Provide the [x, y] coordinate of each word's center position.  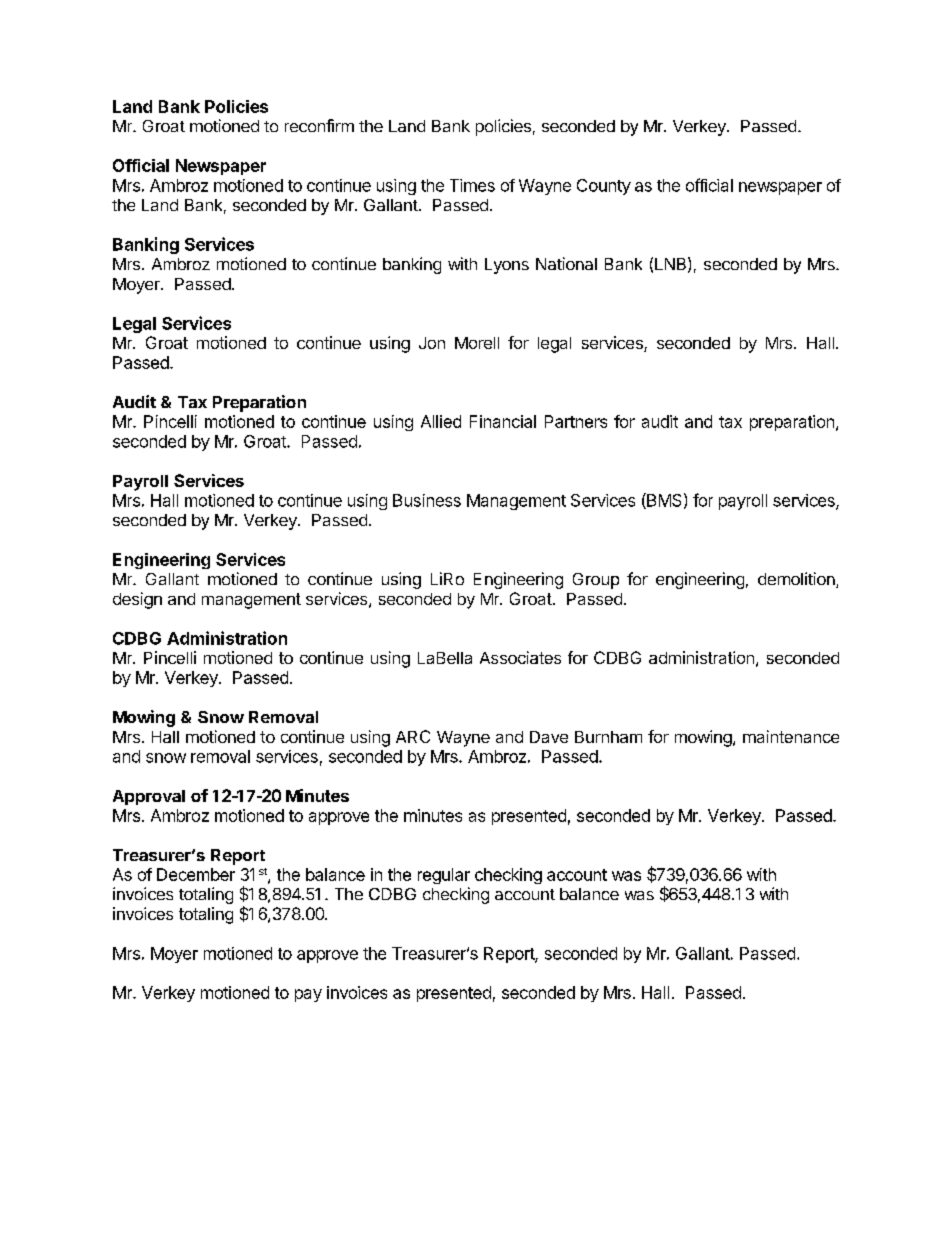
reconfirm [319, 125]
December [196, 874]
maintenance [791, 736]
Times [472, 185]
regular [444, 876]
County [604, 187]
